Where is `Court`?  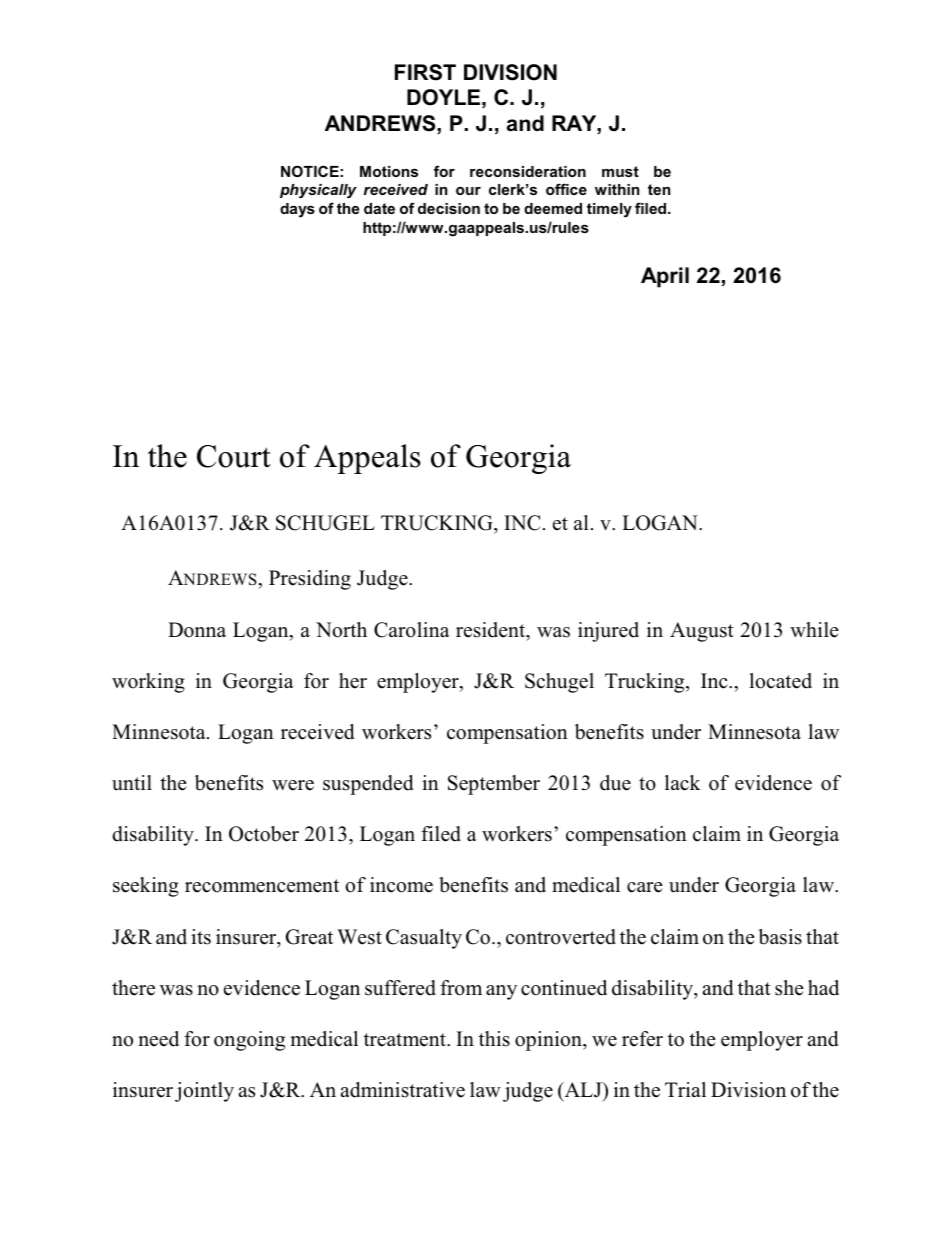 Court is located at coordinates (234, 456).
